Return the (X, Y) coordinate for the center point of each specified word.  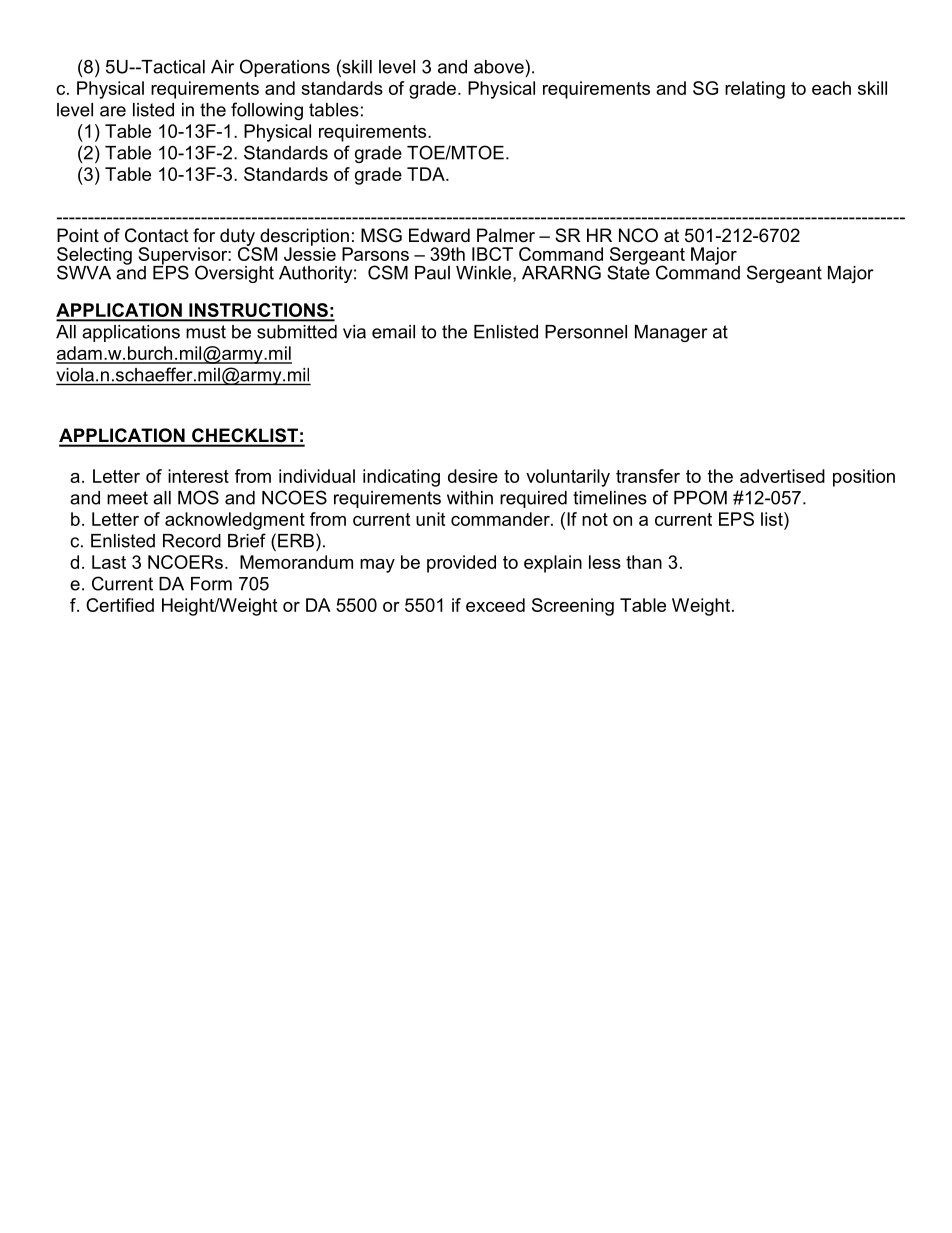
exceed (495, 605)
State (628, 271)
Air (222, 67)
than (644, 562)
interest (198, 476)
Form (211, 584)
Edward (439, 235)
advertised (782, 476)
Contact (157, 235)
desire (473, 476)
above (499, 67)
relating (755, 90)
